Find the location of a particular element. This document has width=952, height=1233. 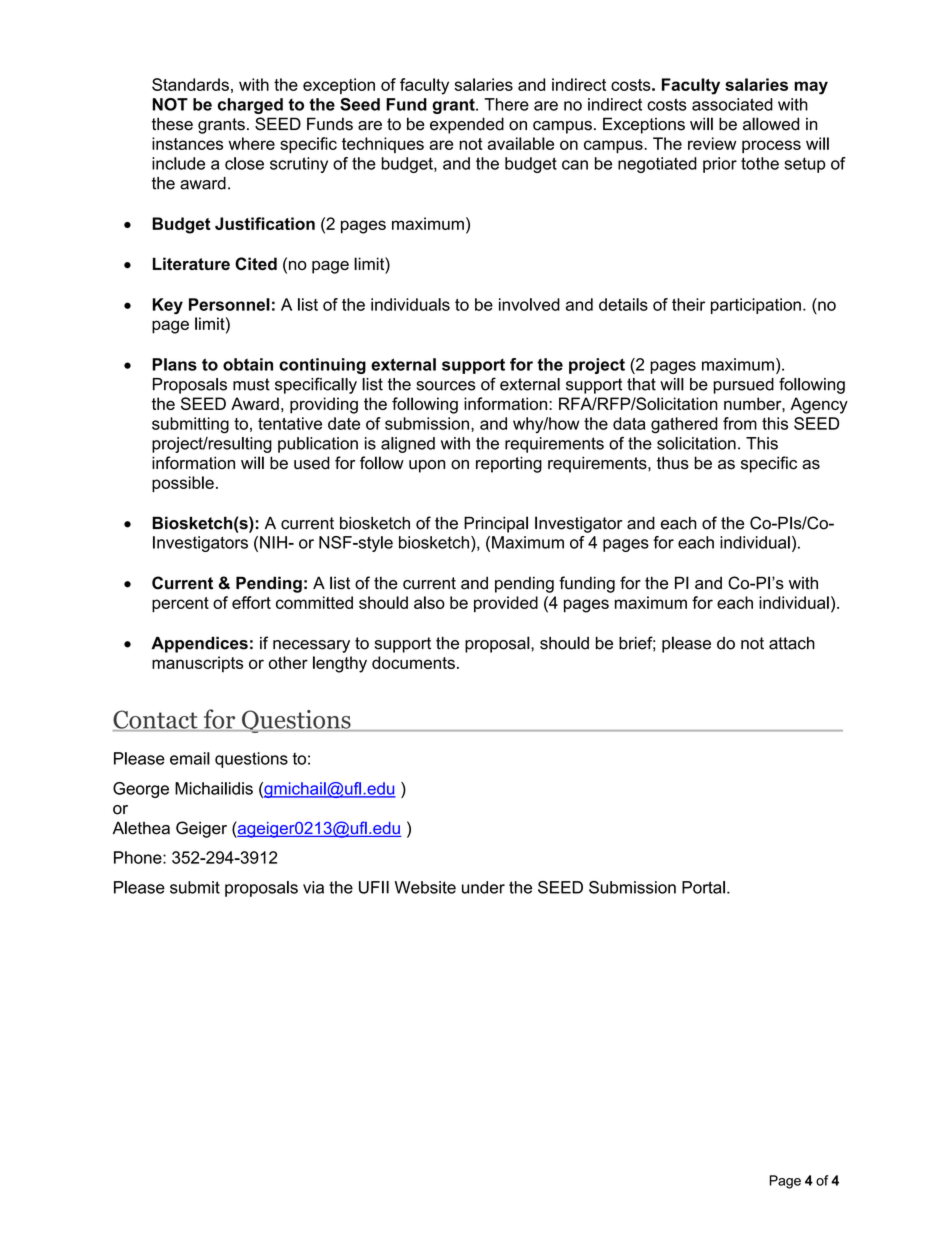

Portal is located at coordinates (703, 887).
